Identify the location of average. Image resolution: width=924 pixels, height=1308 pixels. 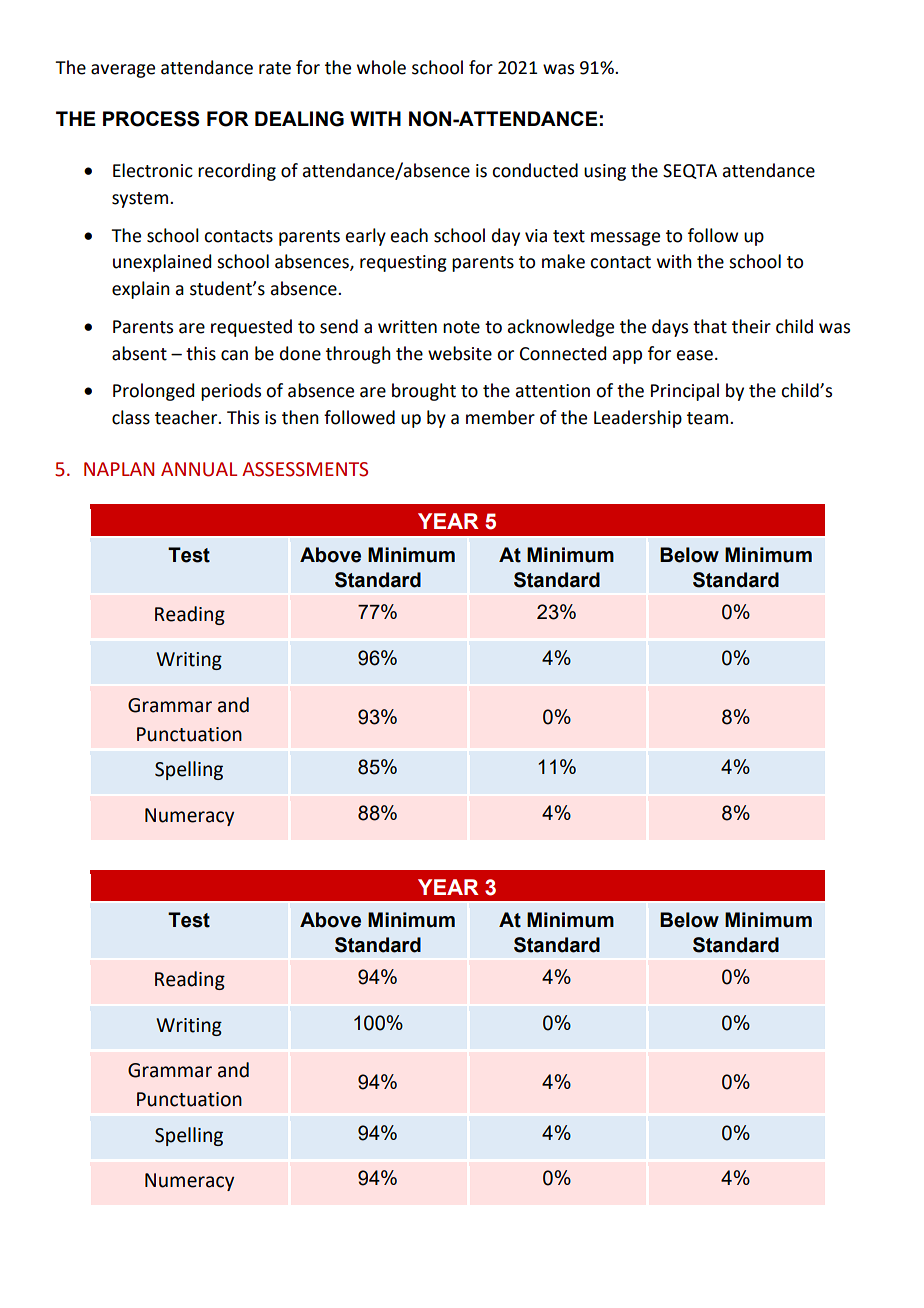
(123, 71).
